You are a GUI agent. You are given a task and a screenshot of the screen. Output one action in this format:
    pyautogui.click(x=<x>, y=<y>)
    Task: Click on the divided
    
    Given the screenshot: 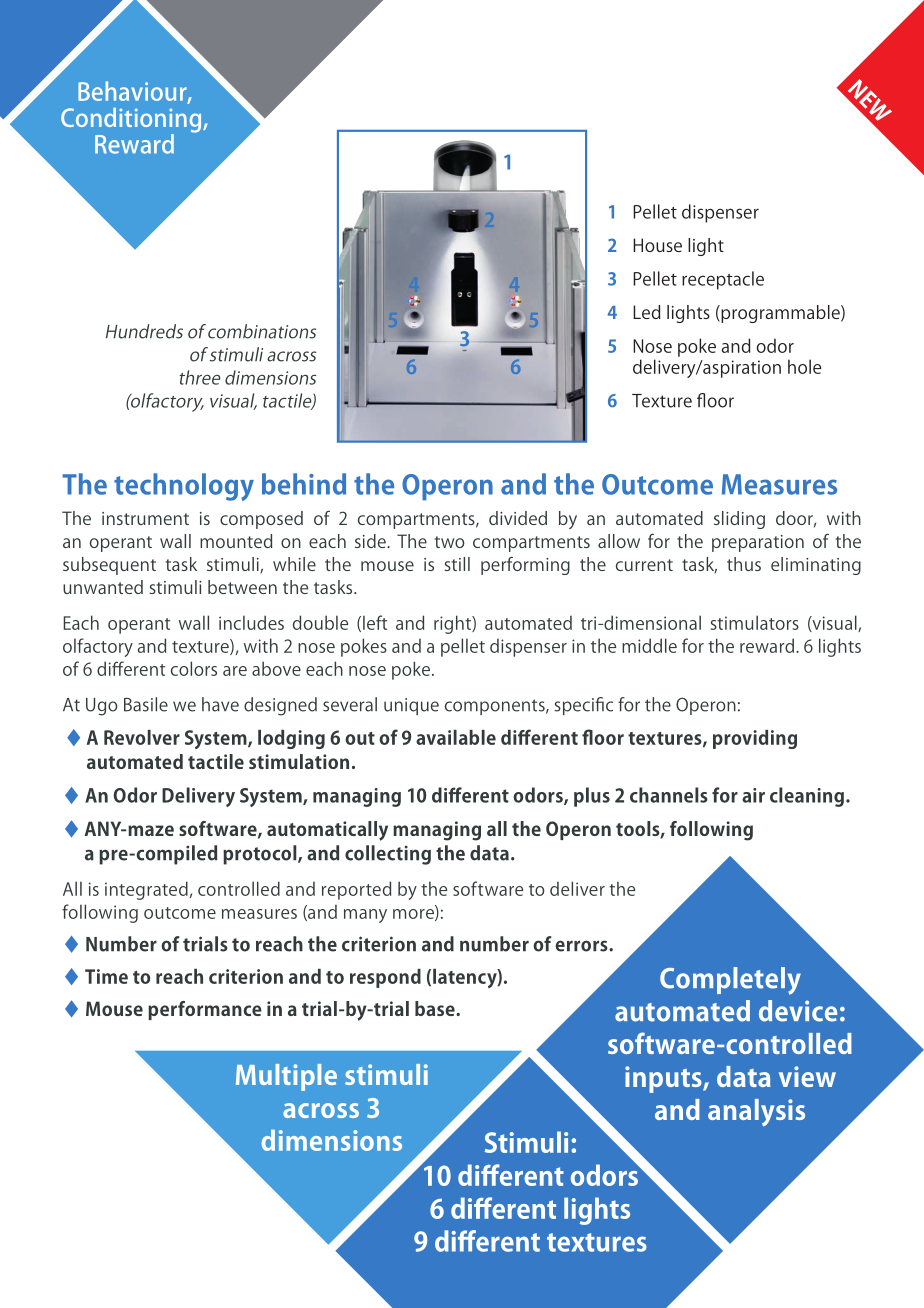 What is the action you would take?
    pyautogui.click(x=518, y=518)
